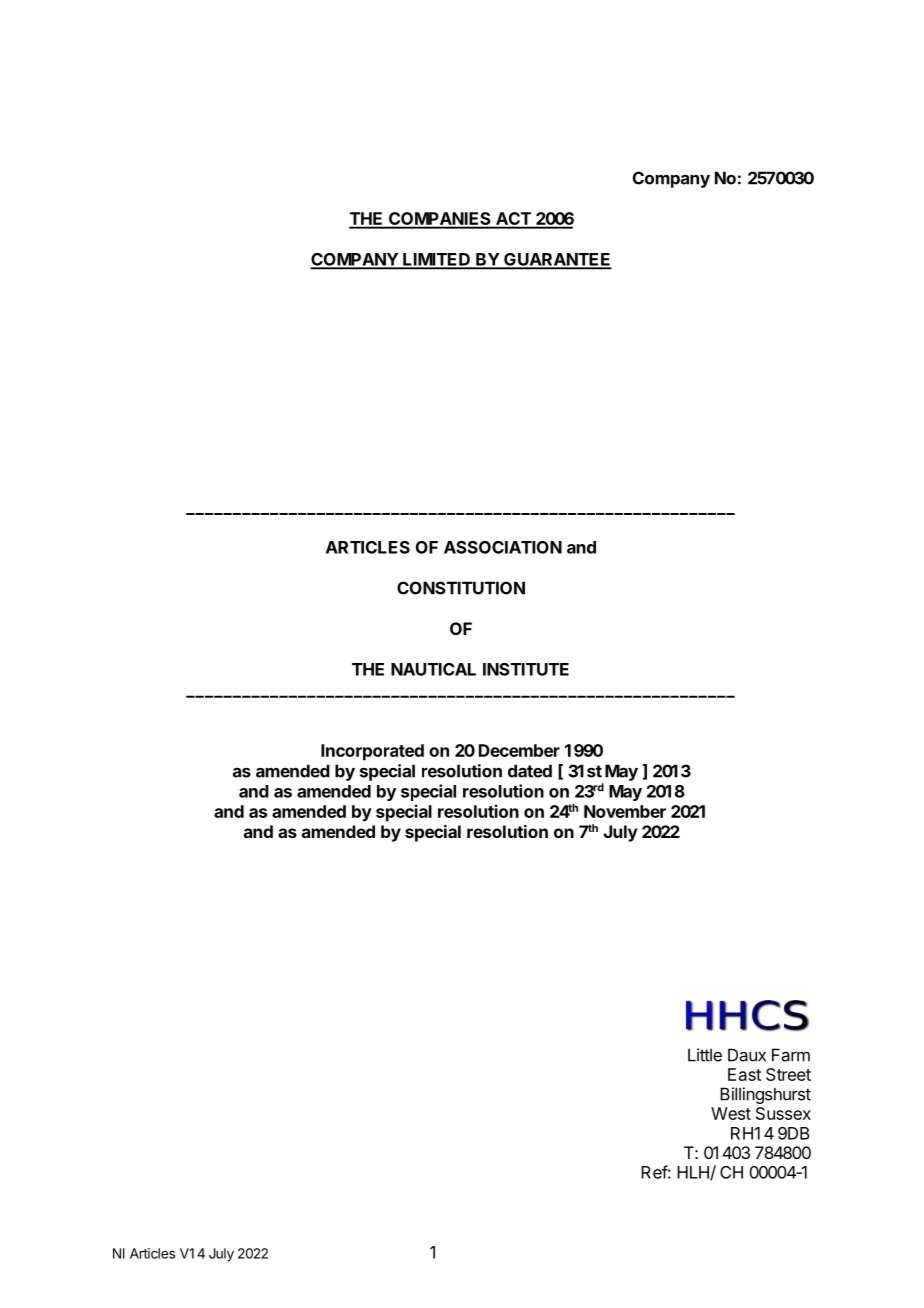  What do you see at coordinates (440, 220) in the document?
I see `COMPANIES` at bounding box center [440, 220].
